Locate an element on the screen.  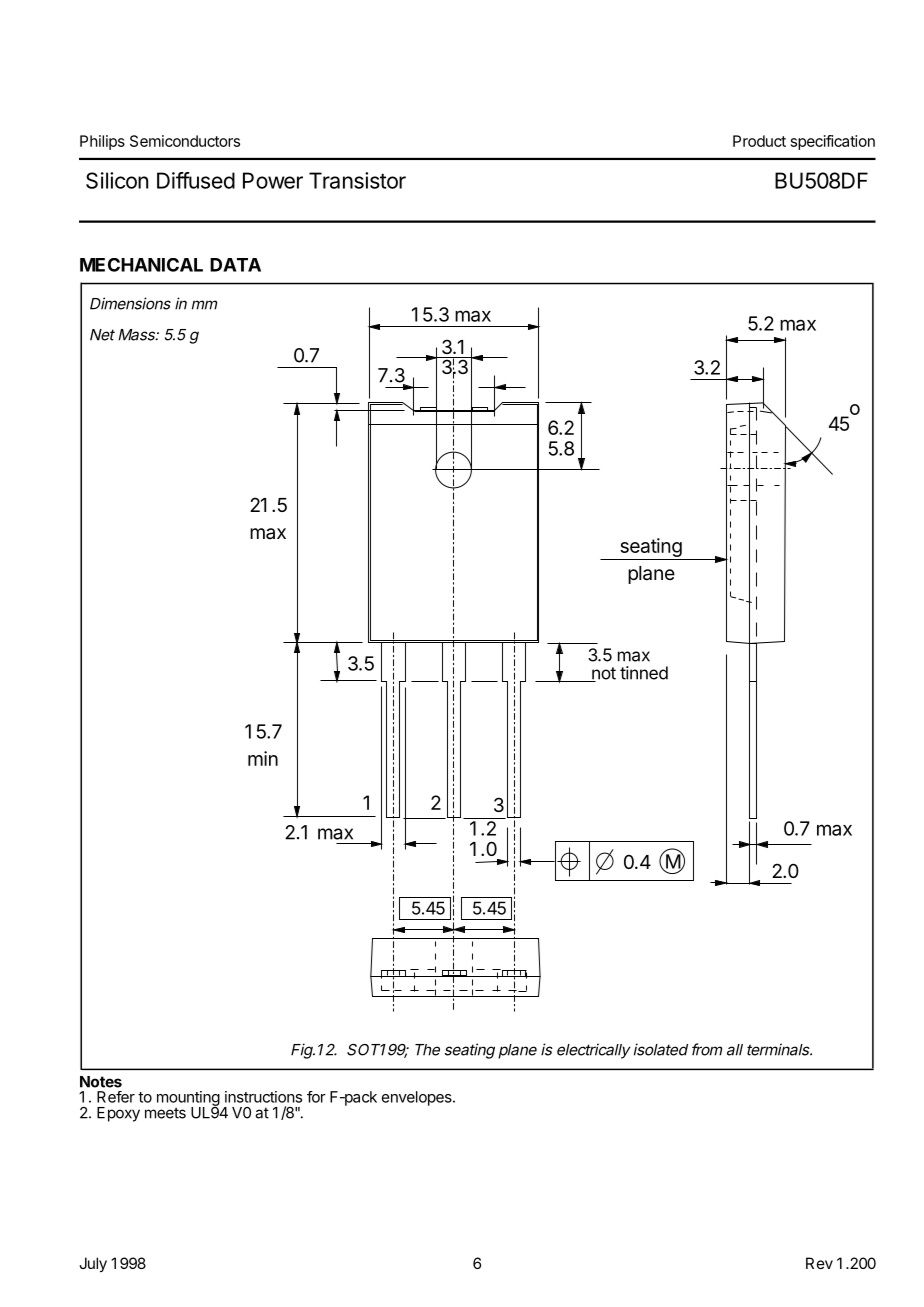
MECHANICAL is located at coordinates (141, 265).
